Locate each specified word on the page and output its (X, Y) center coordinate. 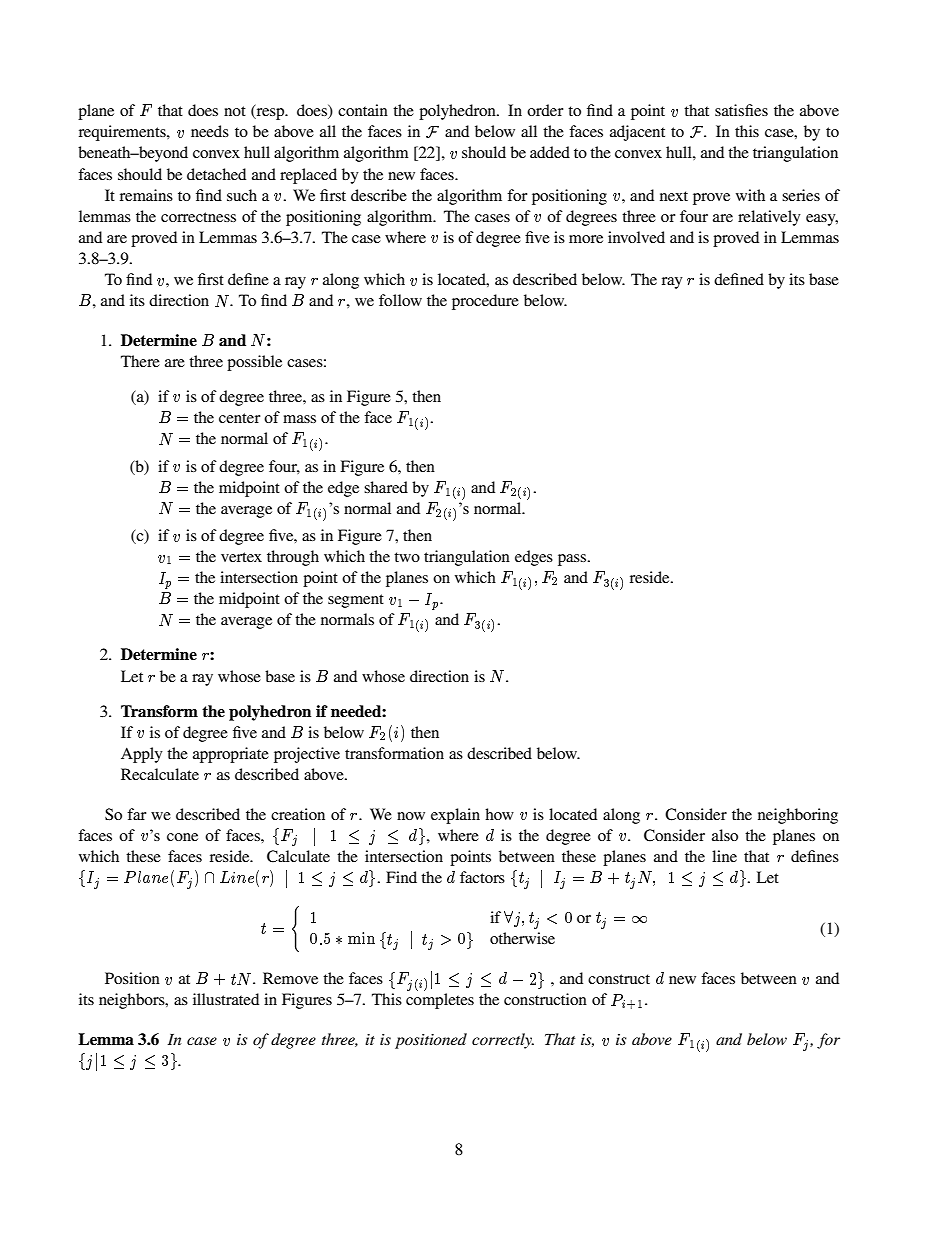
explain (455, 816)
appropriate (231, 755)
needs (210, 131)
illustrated (226, 999)
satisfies (741, 110)
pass (573, 560)
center (239, 418)
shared (386, 487)
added (550, 152)
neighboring (798, 816)
